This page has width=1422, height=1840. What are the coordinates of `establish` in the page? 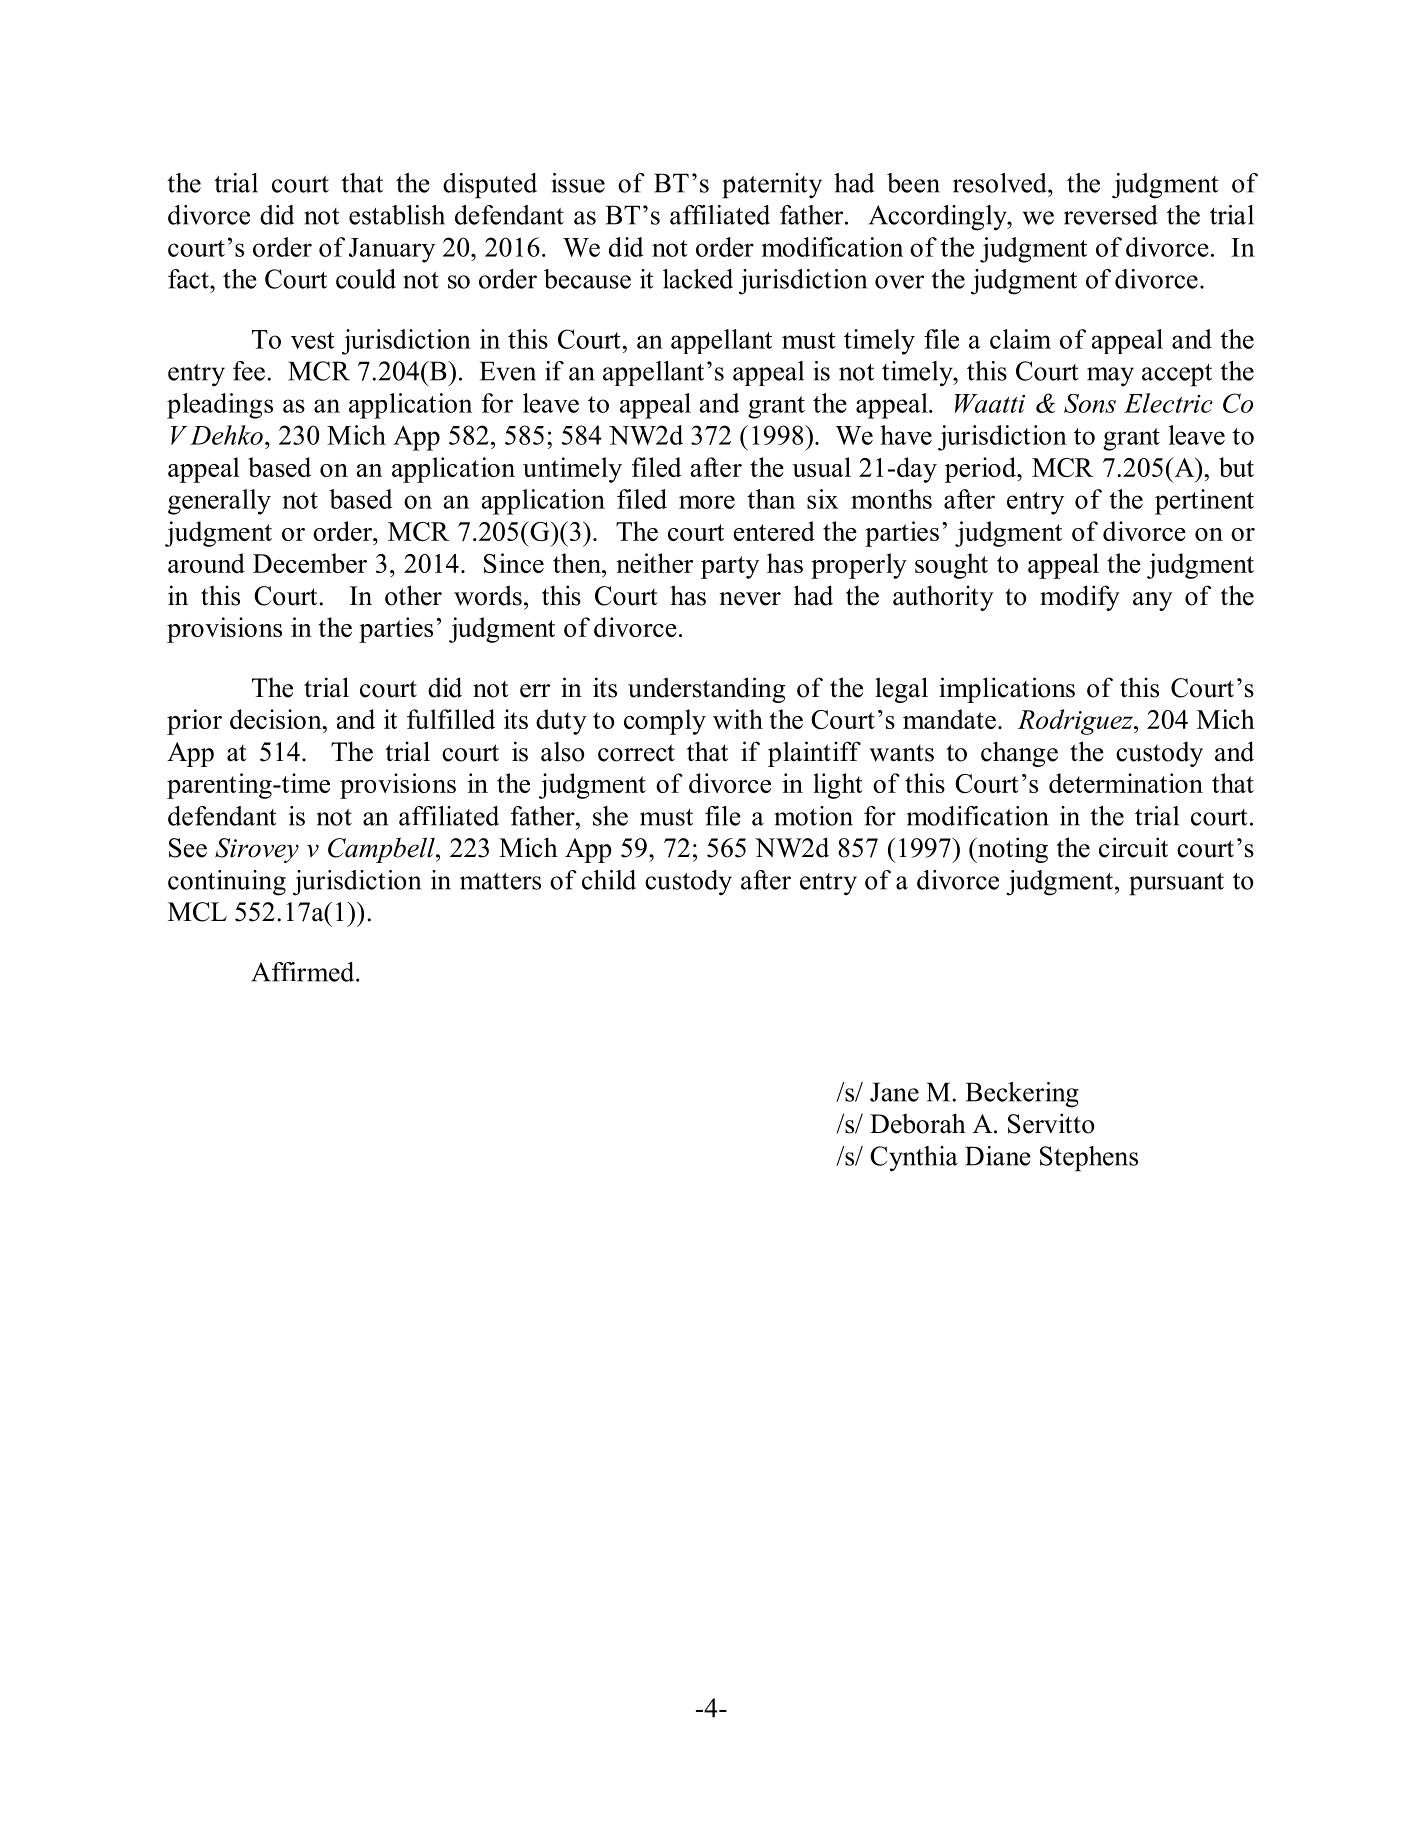 It's located at (397, 215).
